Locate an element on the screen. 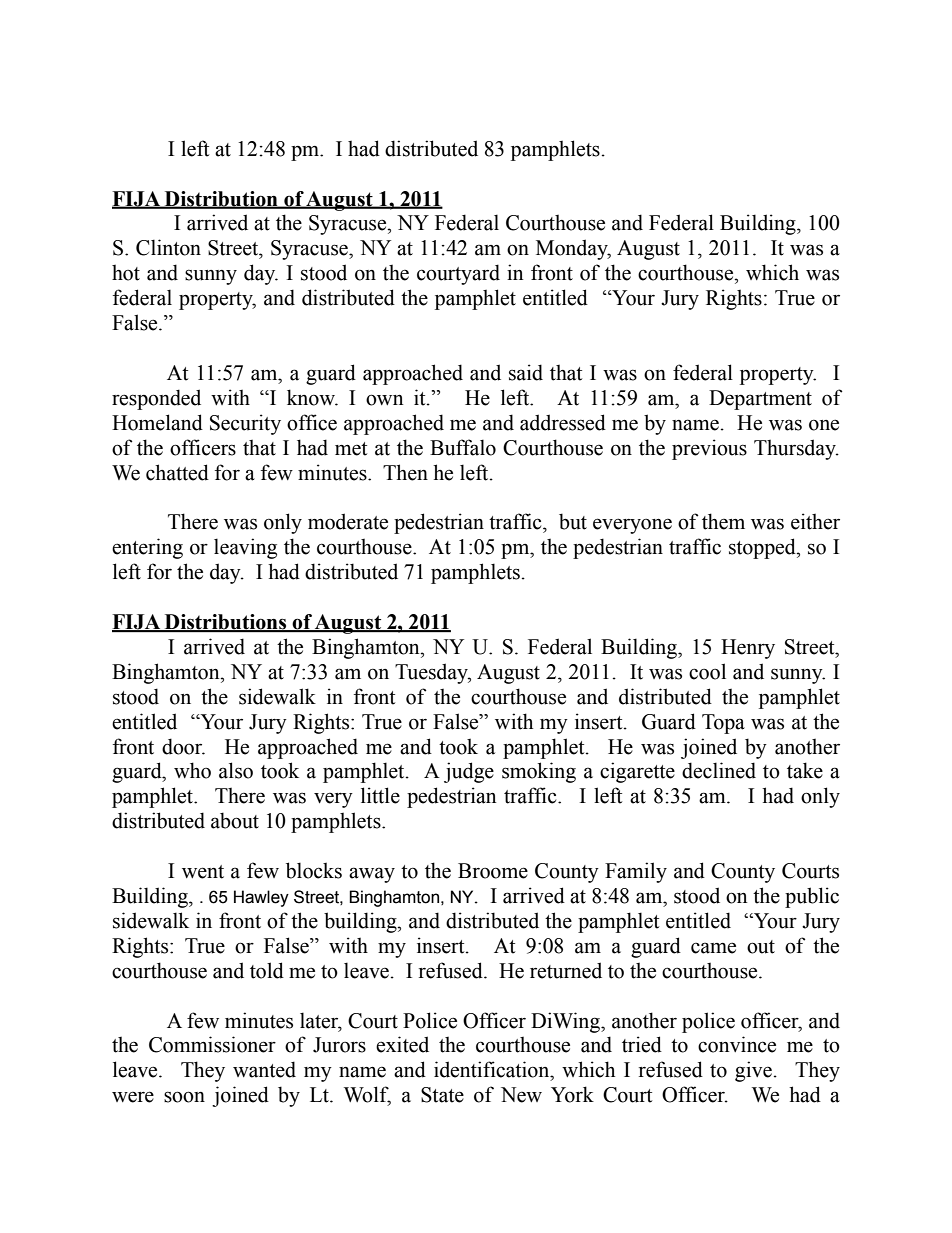 Image resolution: width=952 pixels, height=1233 pixels. said is located at coordinates (526, 372).
